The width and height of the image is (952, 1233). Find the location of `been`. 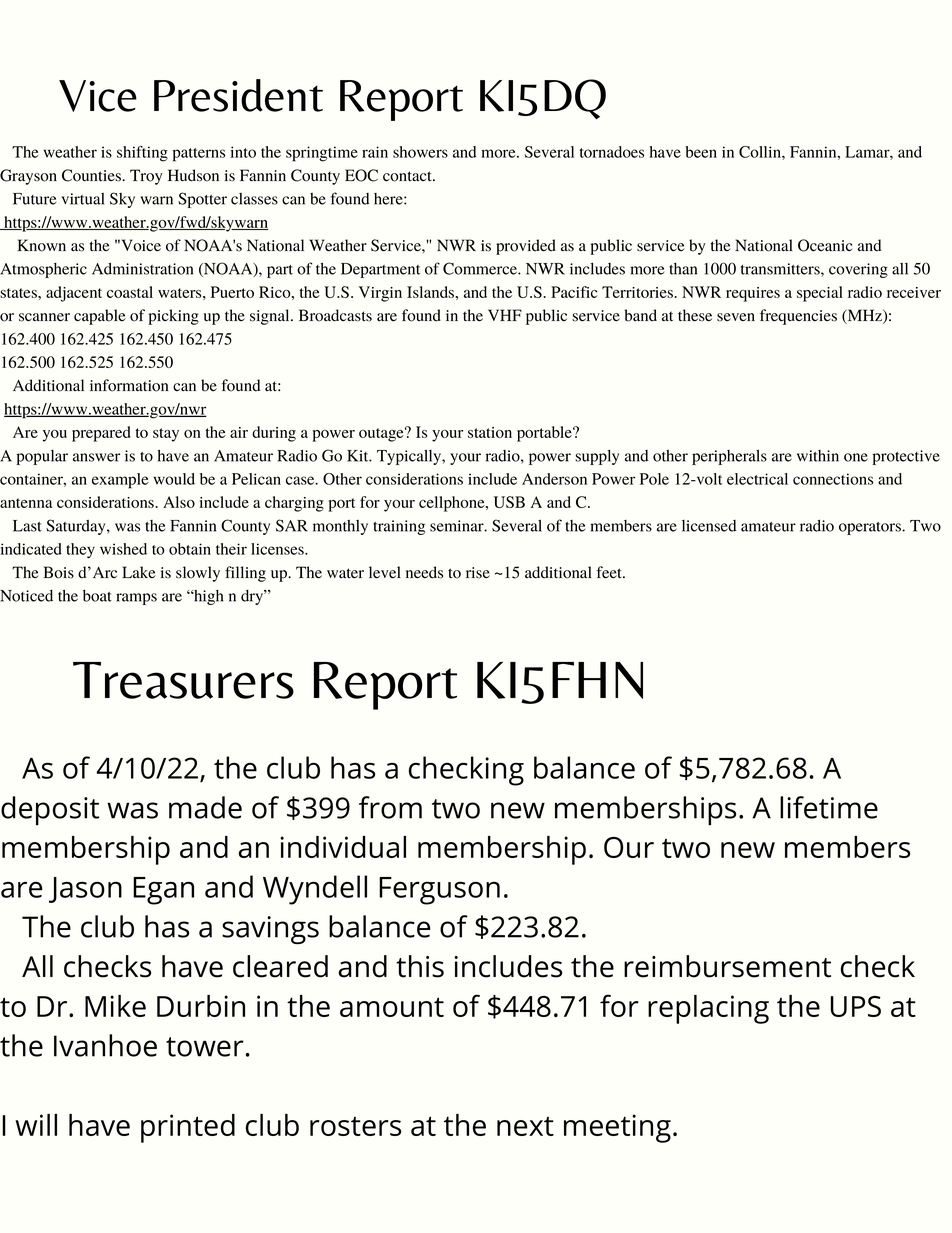

been is located at coordinates (701, 152).
